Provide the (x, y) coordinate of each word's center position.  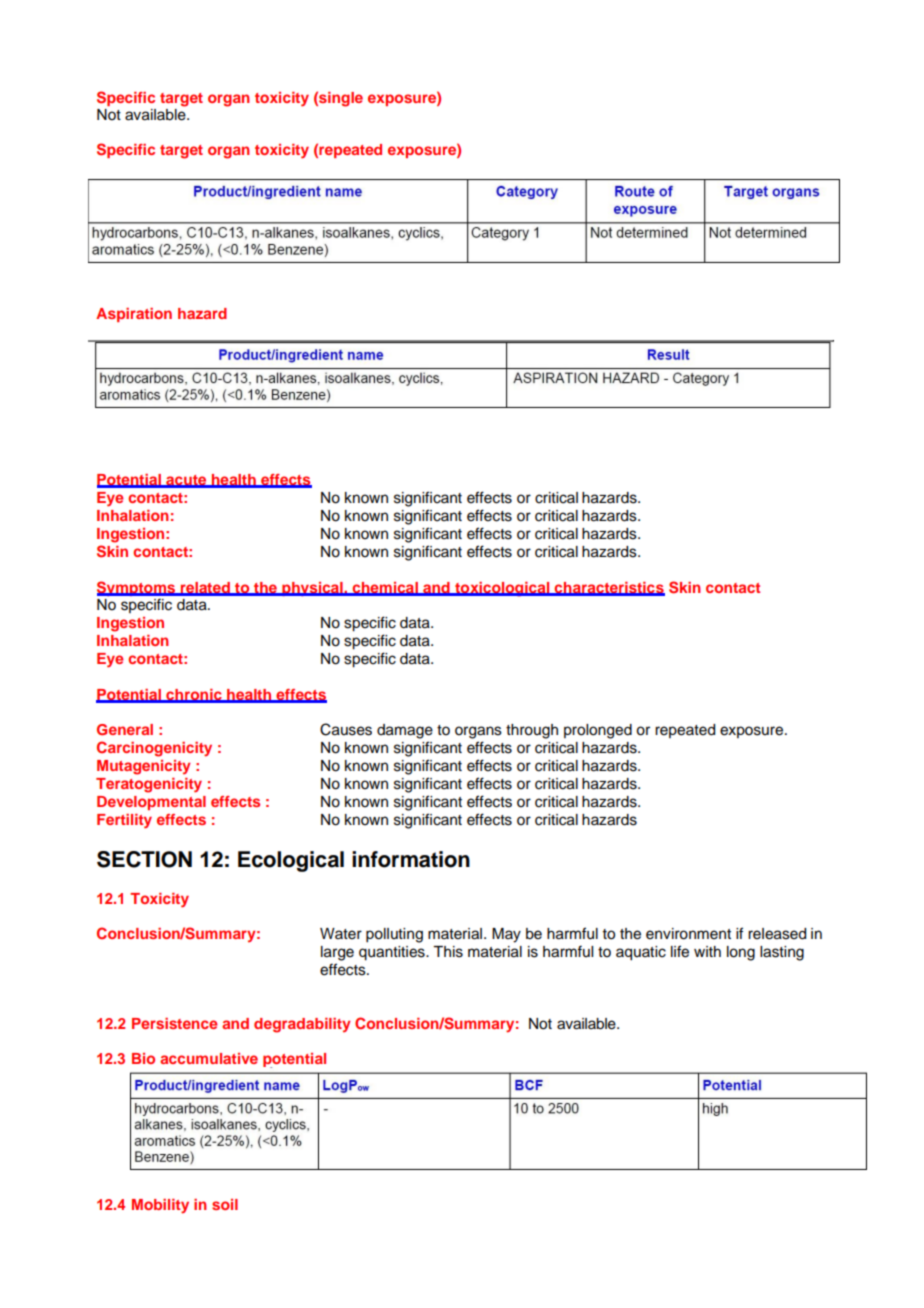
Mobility (160, 1206)
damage (405, 731)
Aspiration (134, 315)
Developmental (151, 803)
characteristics (609, 588)
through (532, 731)
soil (225, 1204)
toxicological (502, 589)
